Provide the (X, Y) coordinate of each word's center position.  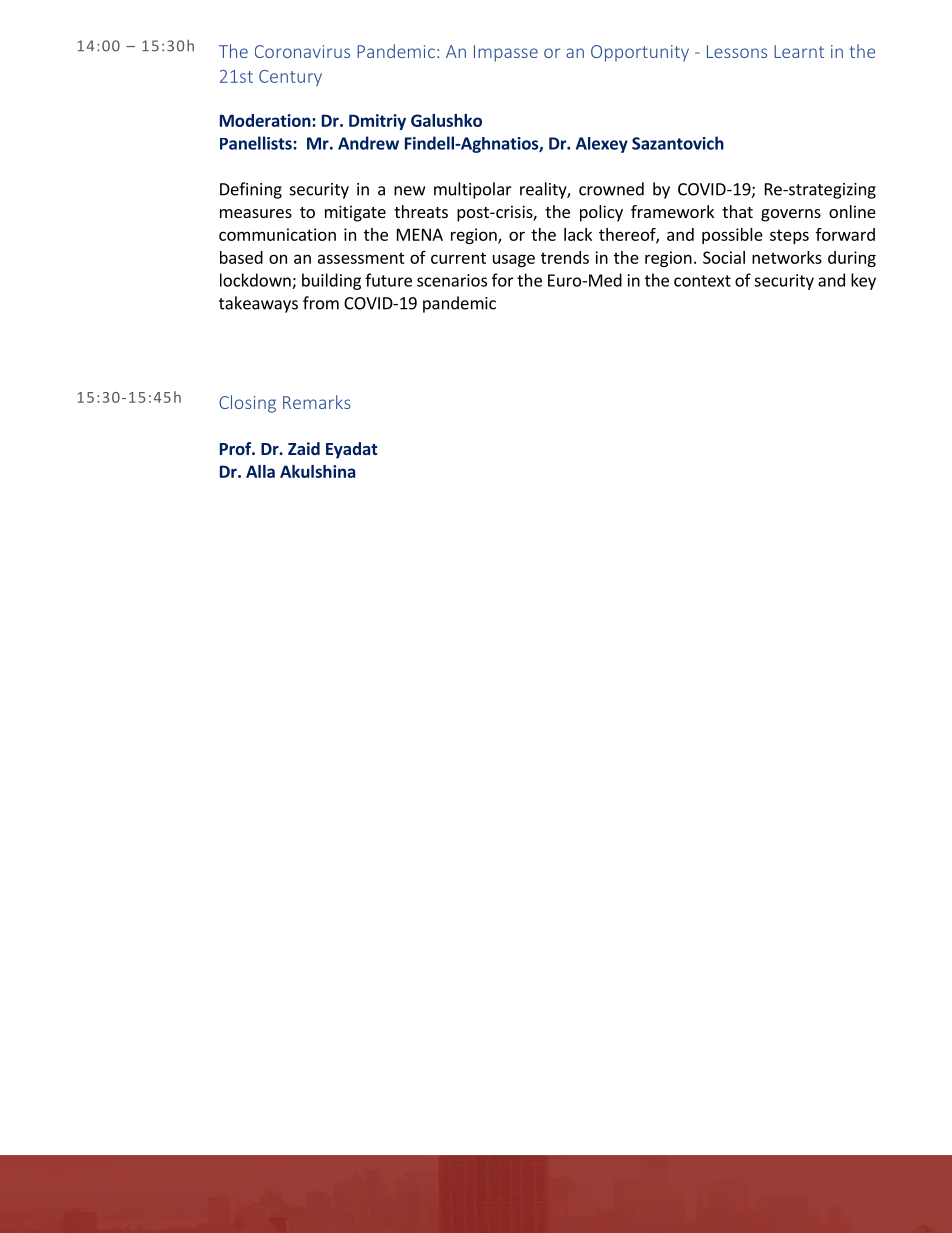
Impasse (506, 53)
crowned (611, 189)
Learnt (799, 51)
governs (791, 215)
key (863, 281)
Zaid (304, 448)
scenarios (452, 280)
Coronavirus (302, 51)
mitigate (355, 213)
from (321, 303)
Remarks (317, 402)
